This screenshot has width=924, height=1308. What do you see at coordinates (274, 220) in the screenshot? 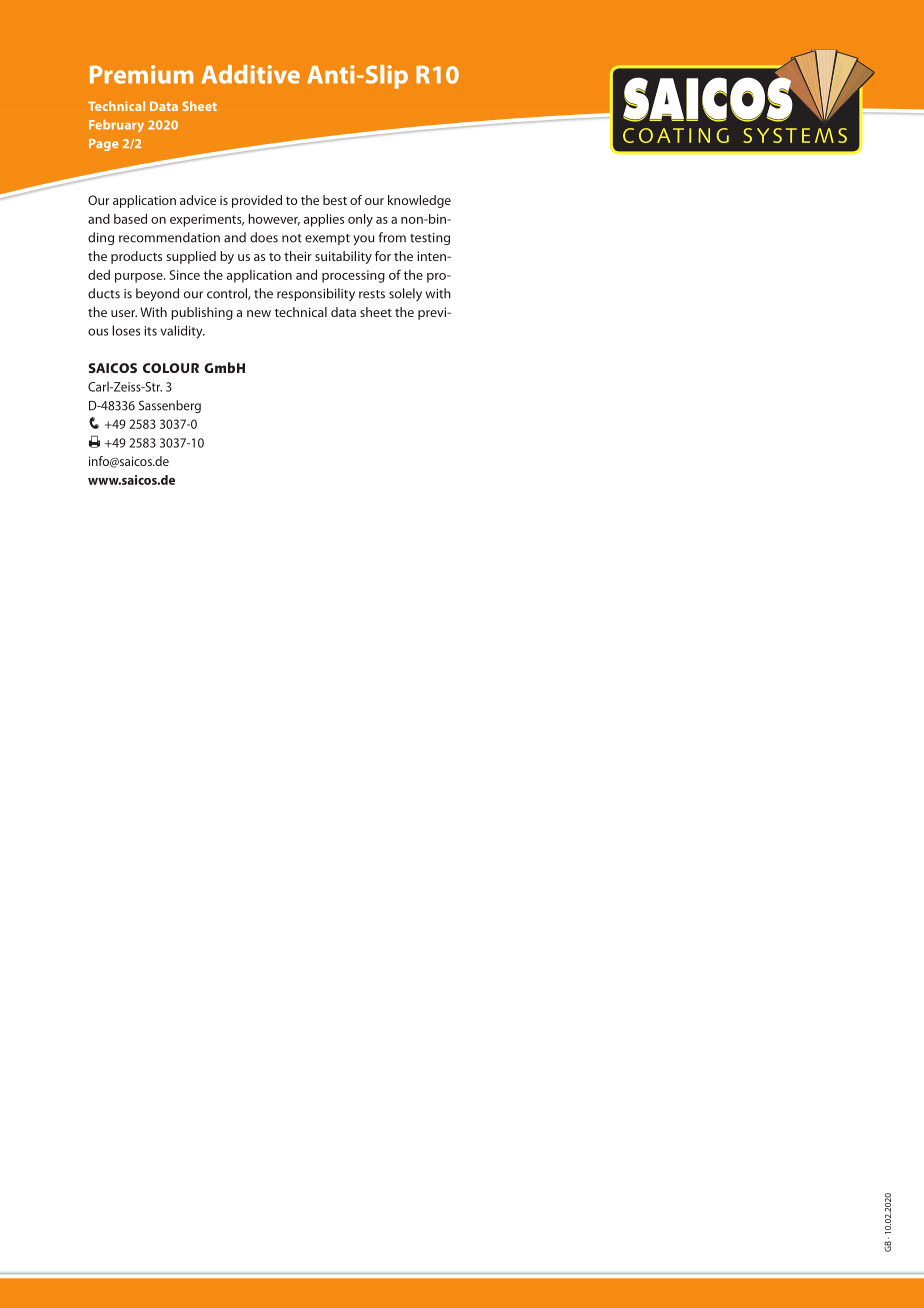
I see `however` at bounding box center [274, 220].
